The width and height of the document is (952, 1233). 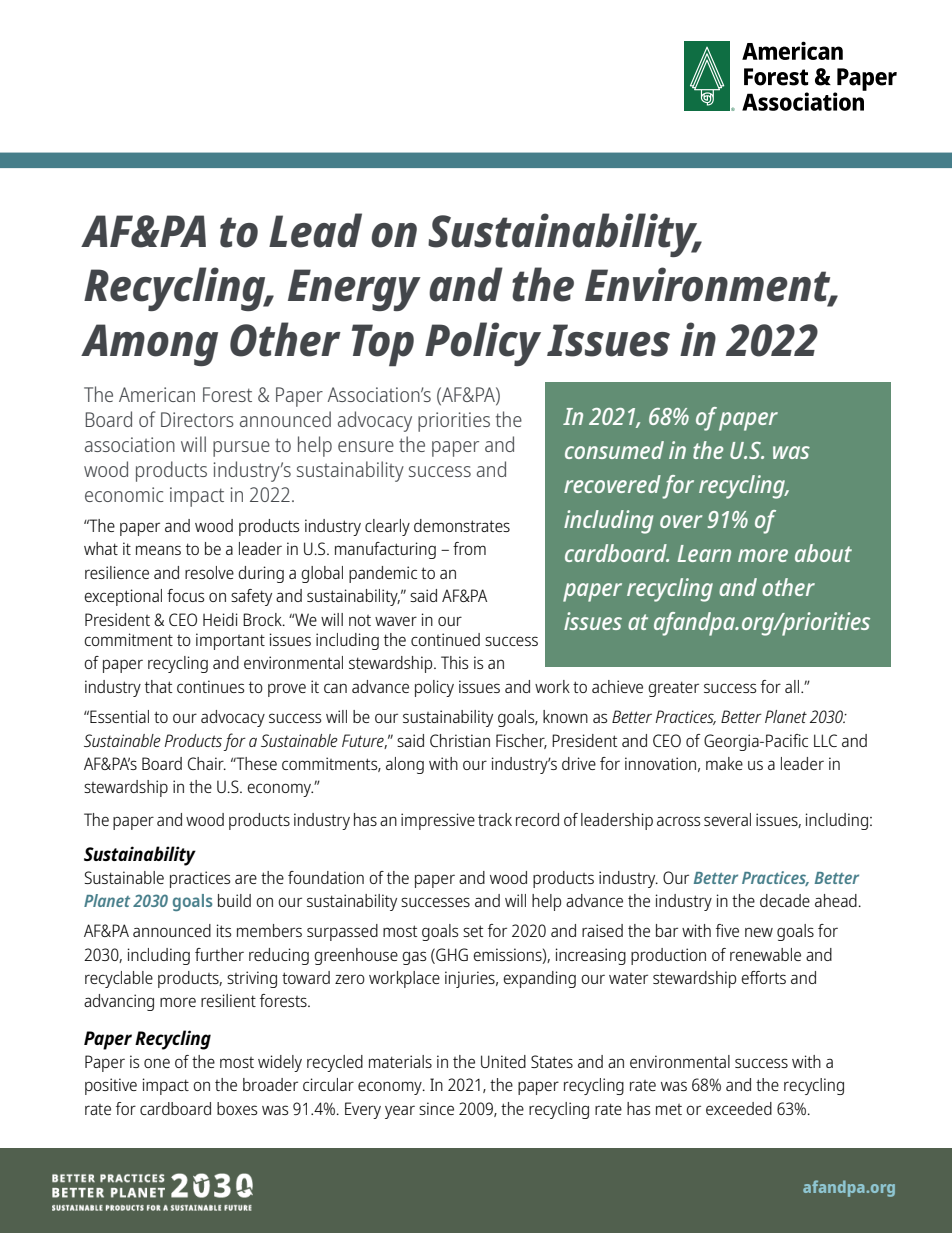 I want to click on since, so click(x=436, y=1108).
